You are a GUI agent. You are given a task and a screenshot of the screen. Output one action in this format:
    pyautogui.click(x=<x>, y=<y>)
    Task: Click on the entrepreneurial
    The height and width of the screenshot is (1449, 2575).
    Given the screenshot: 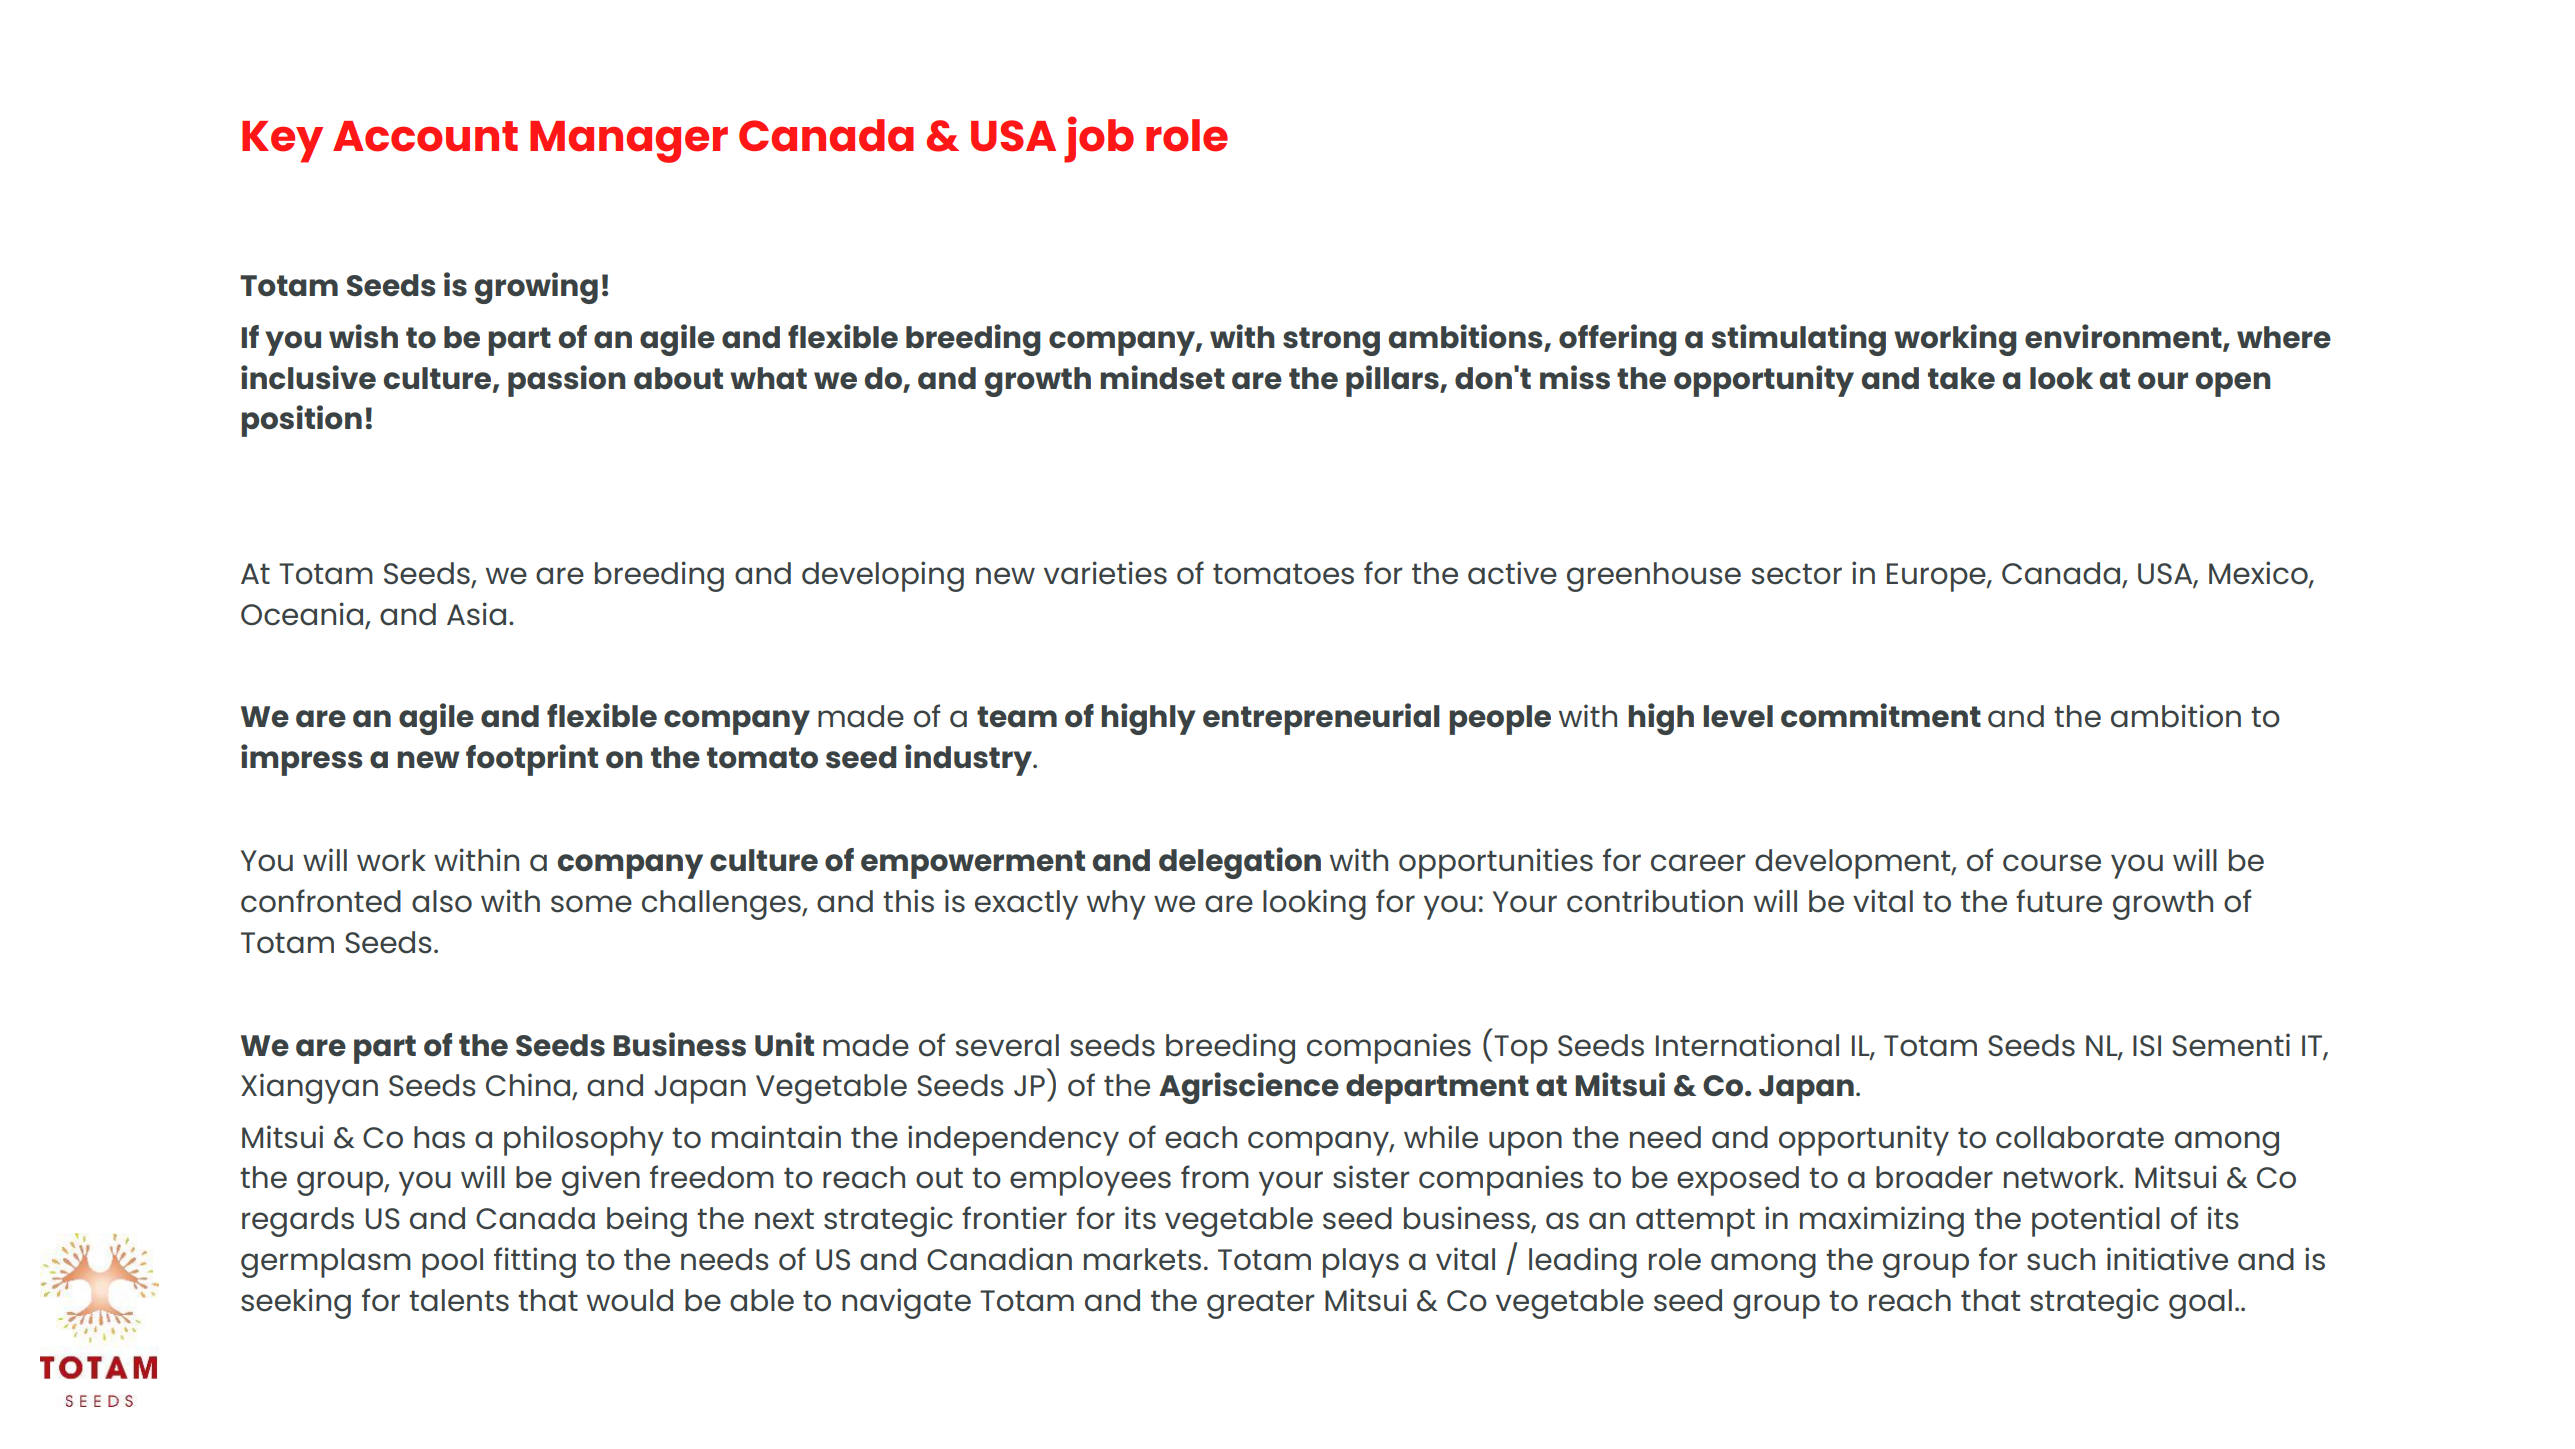 What is the action you would take?
    pyautogui.click(x=1321, y=719)
